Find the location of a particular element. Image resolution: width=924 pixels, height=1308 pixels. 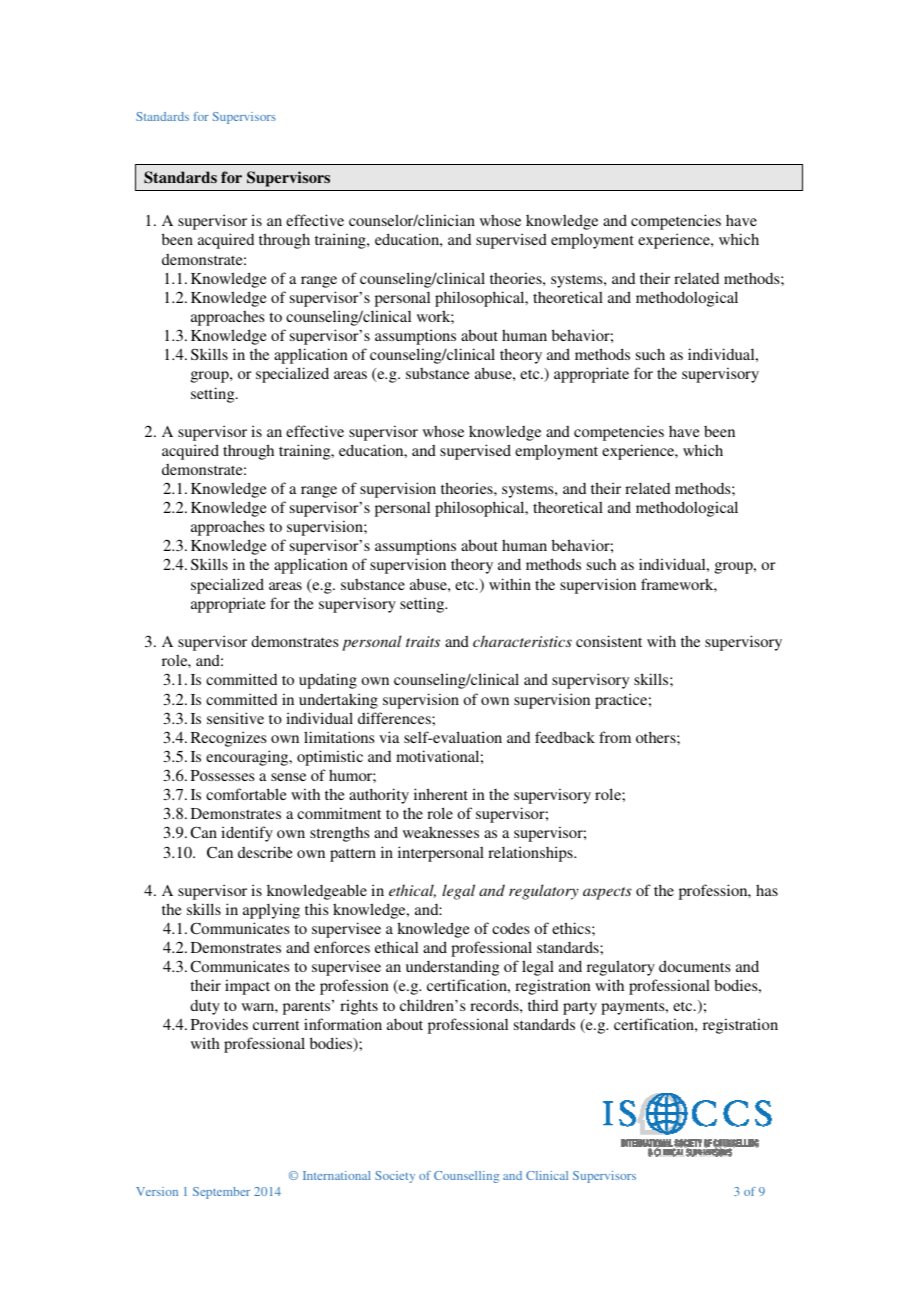

applying is located at coordinates (271, 911).
